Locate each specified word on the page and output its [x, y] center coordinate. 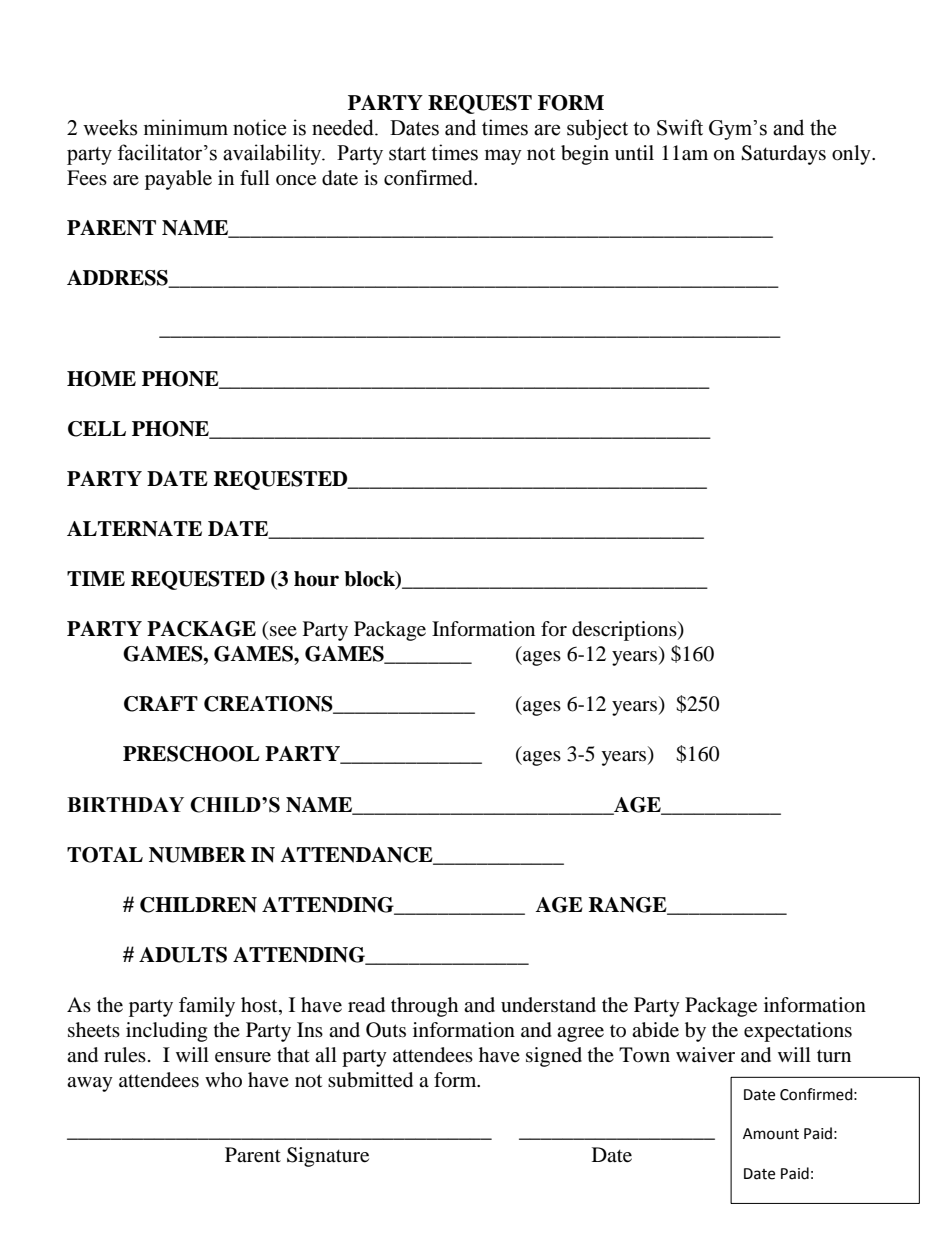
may [503, 157]
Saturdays [783, 155]
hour [316, 579]
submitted [370, 1080]
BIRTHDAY [125, 804]
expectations [798, 1032]
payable [178, 180]
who [223, 1079]
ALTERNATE [134, 529]
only [852, 155]
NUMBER [197, 855]
